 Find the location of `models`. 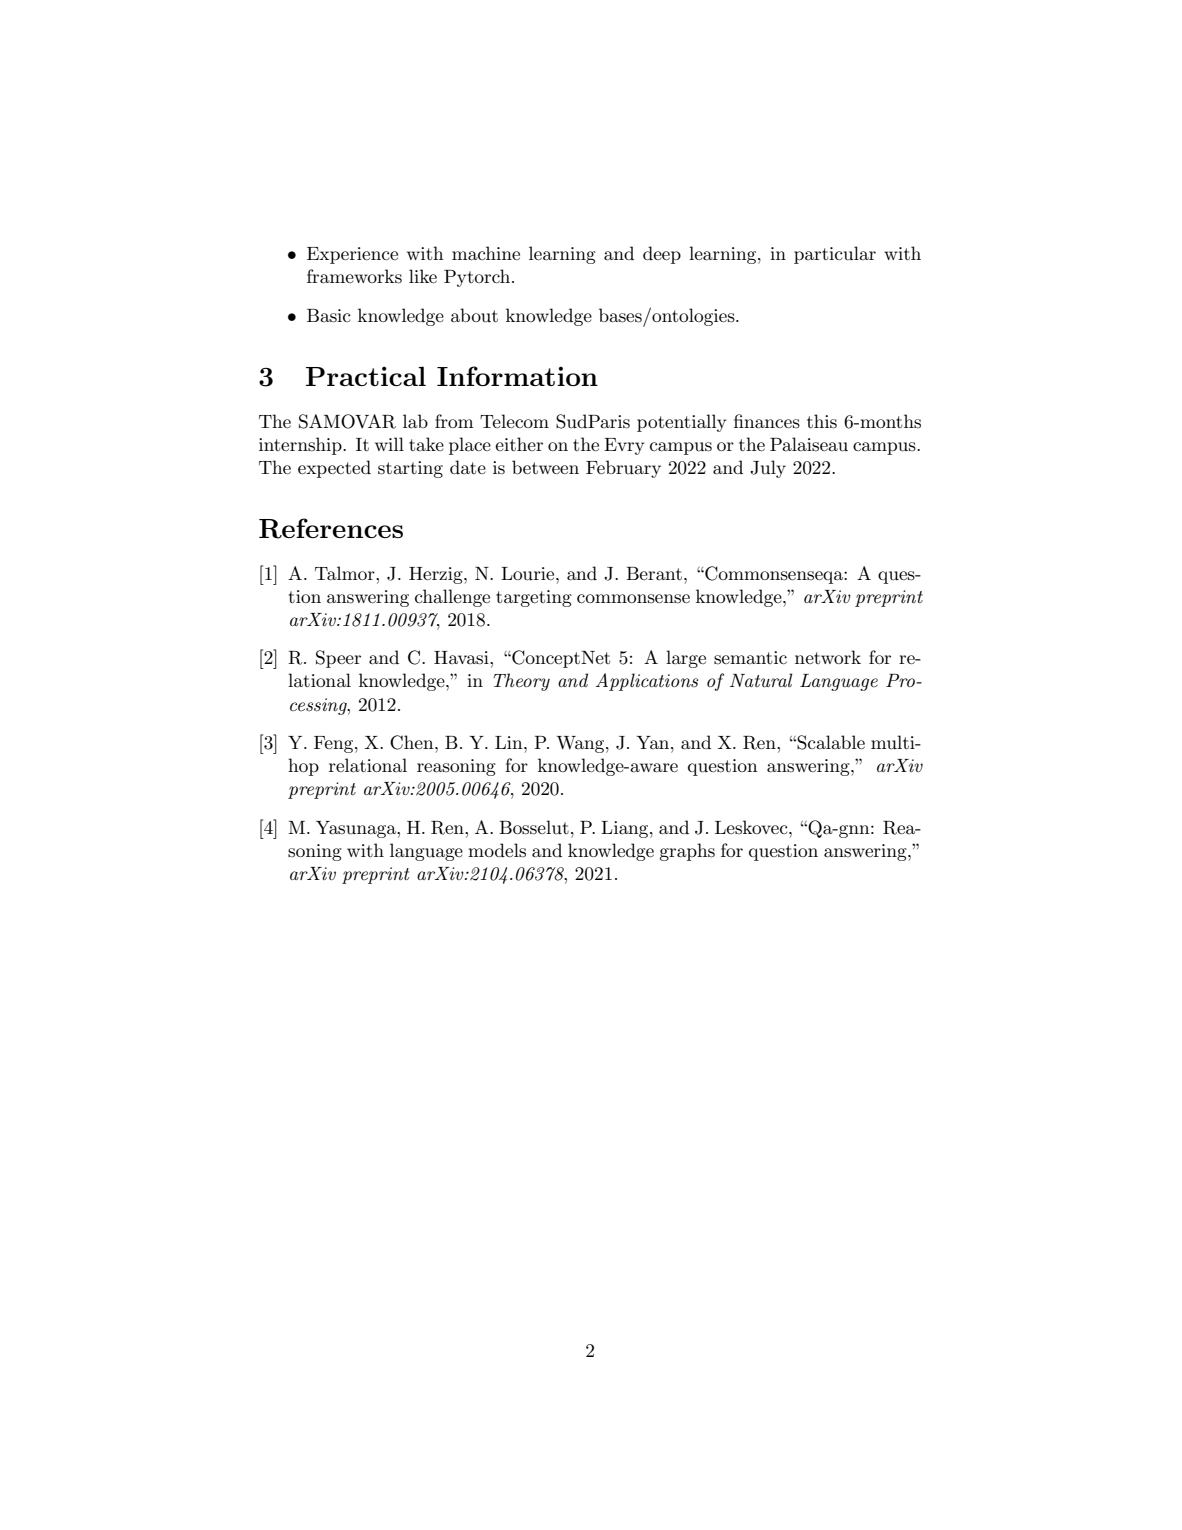

models is located at coordinates (497, 850).
